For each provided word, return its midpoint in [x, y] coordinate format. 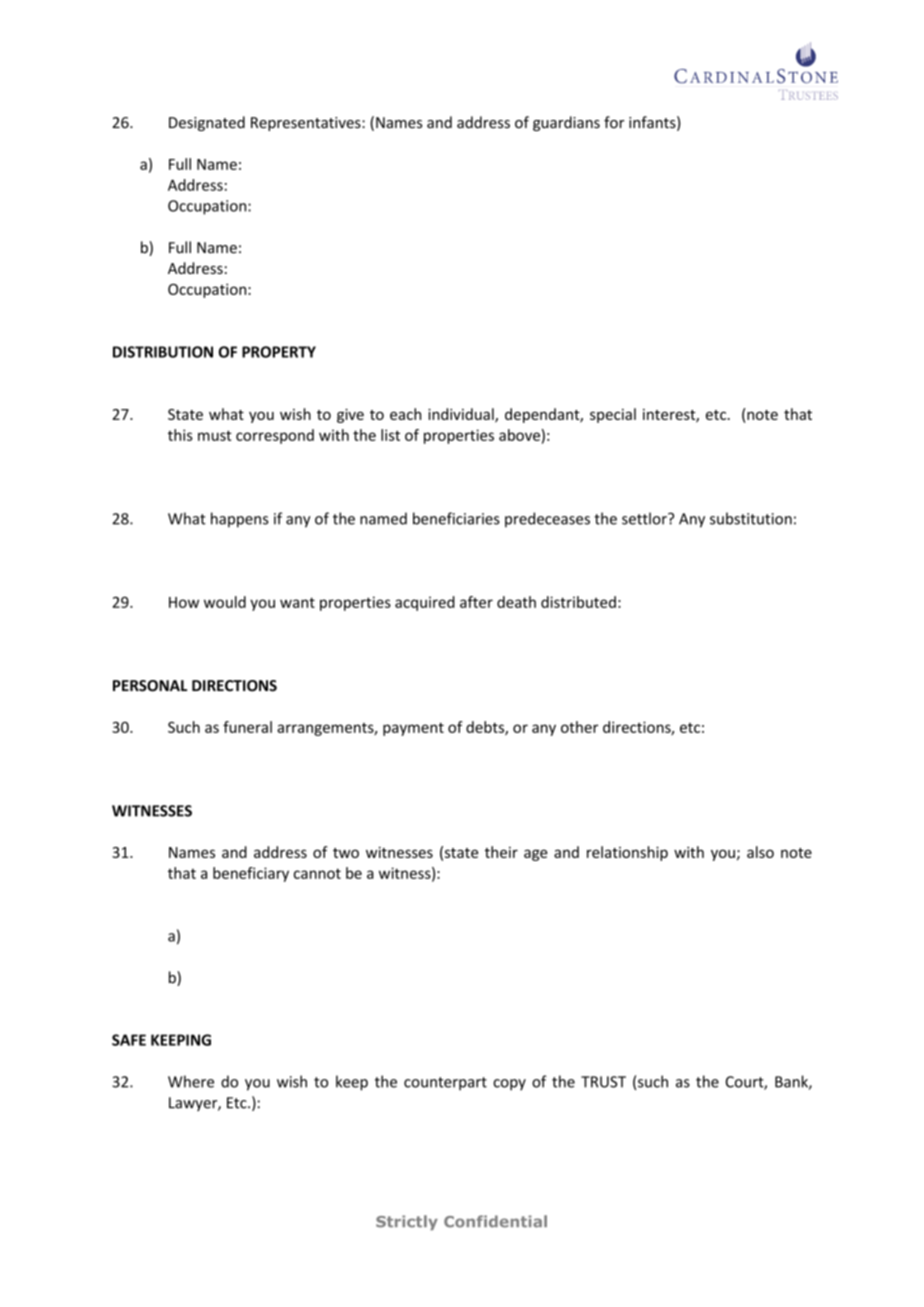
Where [191, 1081]
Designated [207, 123]
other [579, 727]
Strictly [407, 1222]
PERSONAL [150, 686]
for [614, 122]
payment [413, 729]
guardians [566, 123]
